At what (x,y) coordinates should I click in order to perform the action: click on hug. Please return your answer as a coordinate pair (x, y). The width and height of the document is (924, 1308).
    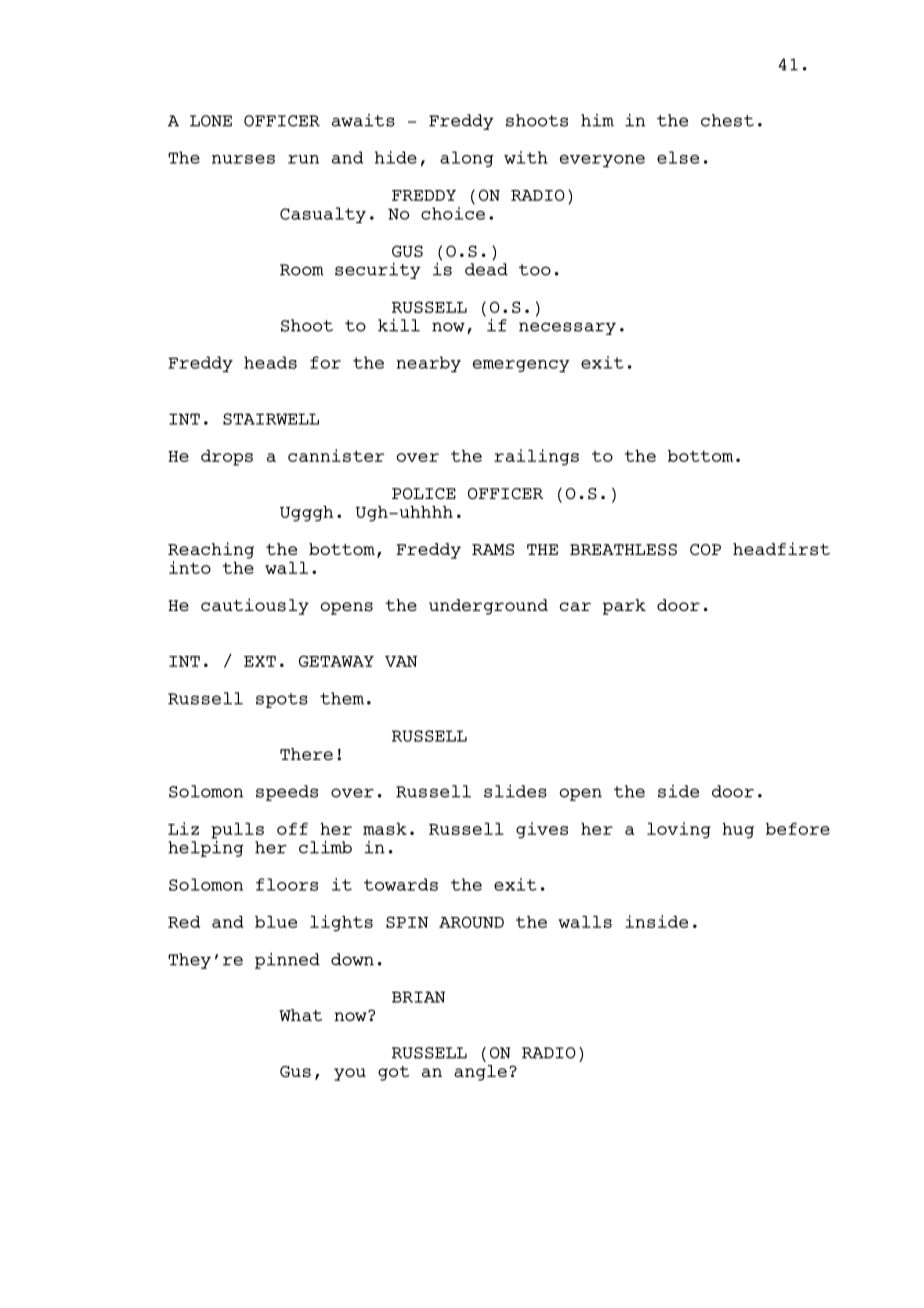
    Looking at the image, I should click on (738, 831).
